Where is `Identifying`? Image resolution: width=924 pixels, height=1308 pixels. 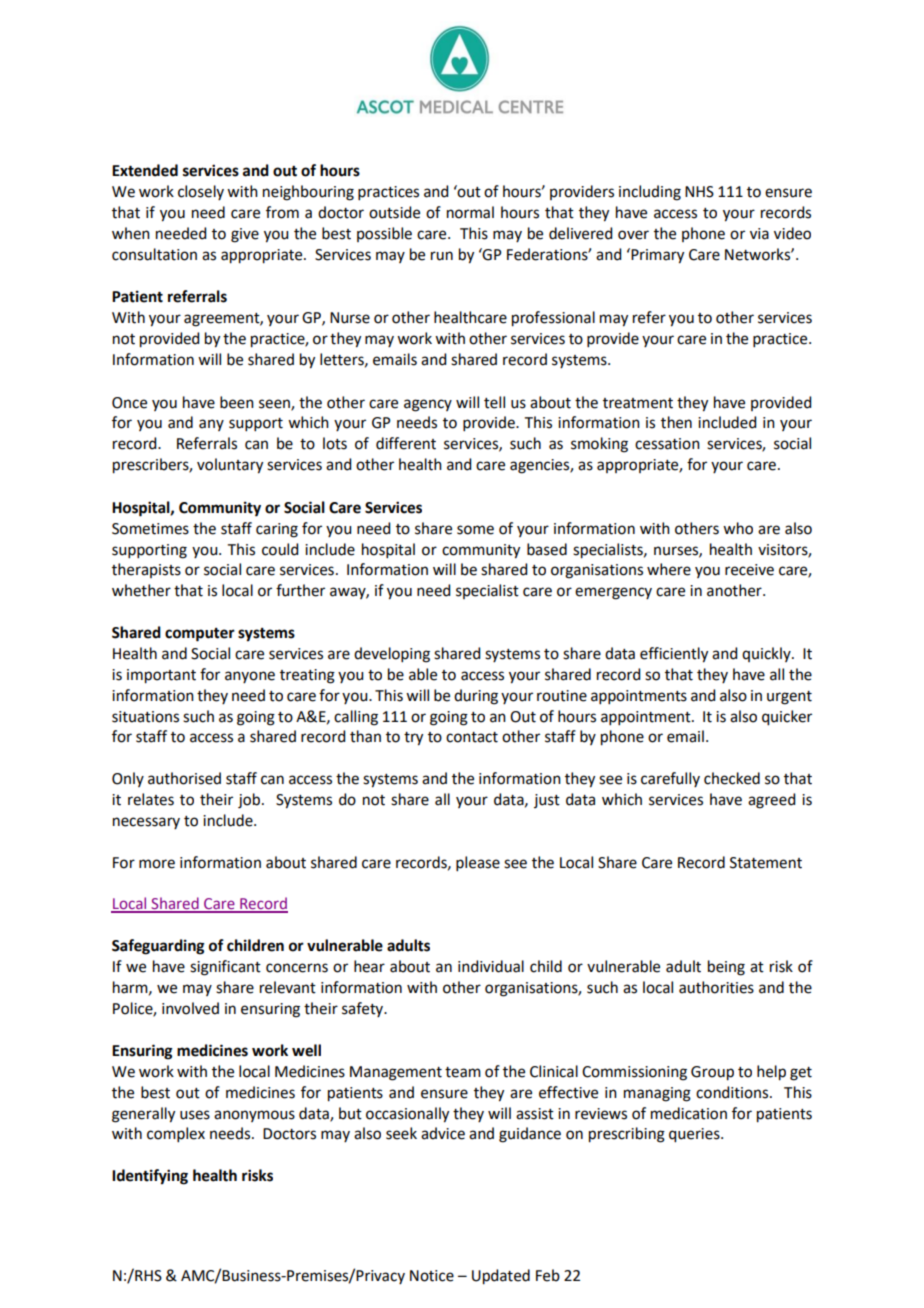 Identifying is located at coordinates (150, 1177).
